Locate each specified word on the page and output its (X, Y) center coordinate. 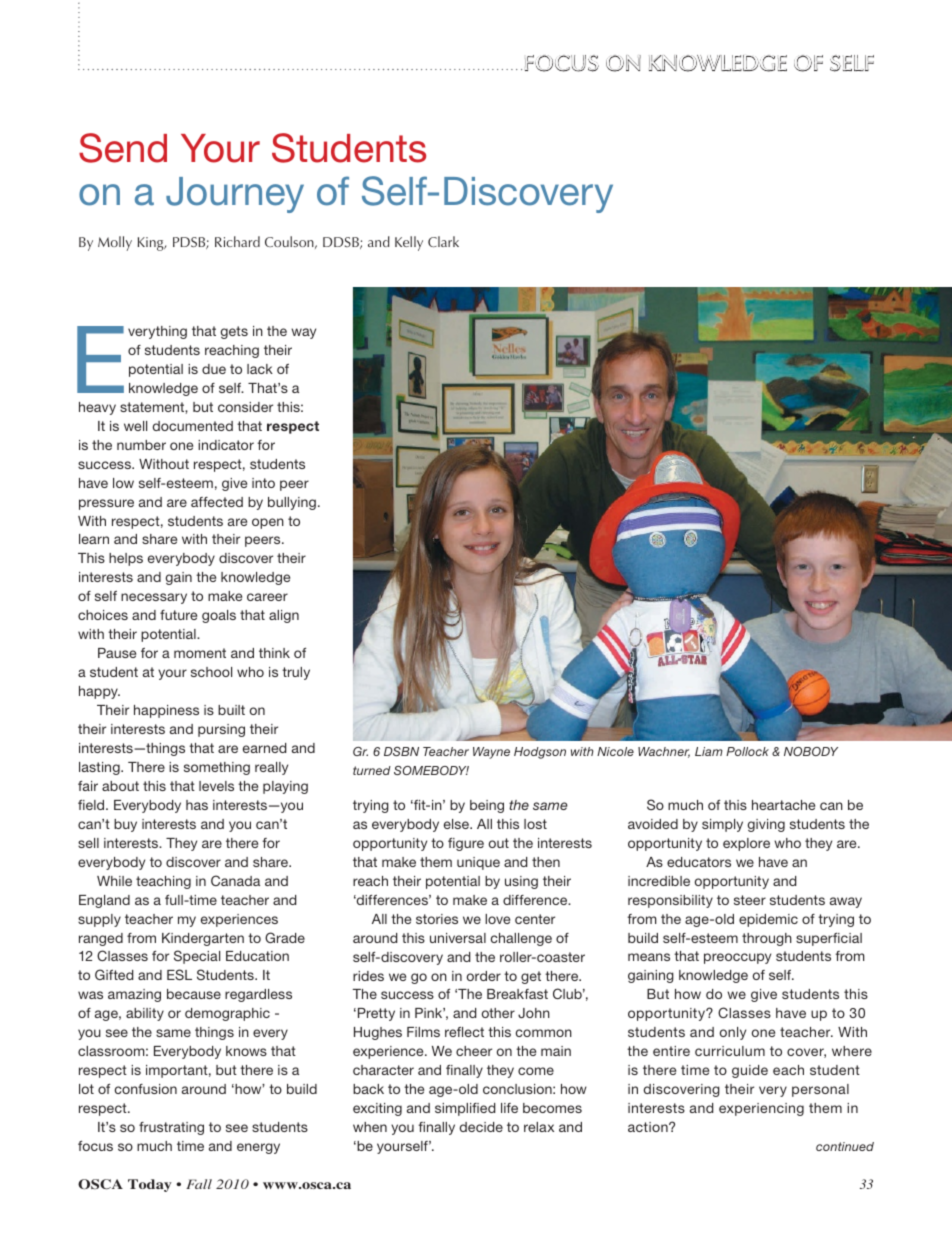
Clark (443, 241)
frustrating (171, 1128)
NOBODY (811, 751)
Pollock (747, 751)
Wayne (491, 753)
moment (200, 653)
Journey (235, 195)
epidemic (768, 920)
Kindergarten (203, 939)
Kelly (409, 243)
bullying (292, 503)
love (497, 919)
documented (193, 426)
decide (481, 1127)
